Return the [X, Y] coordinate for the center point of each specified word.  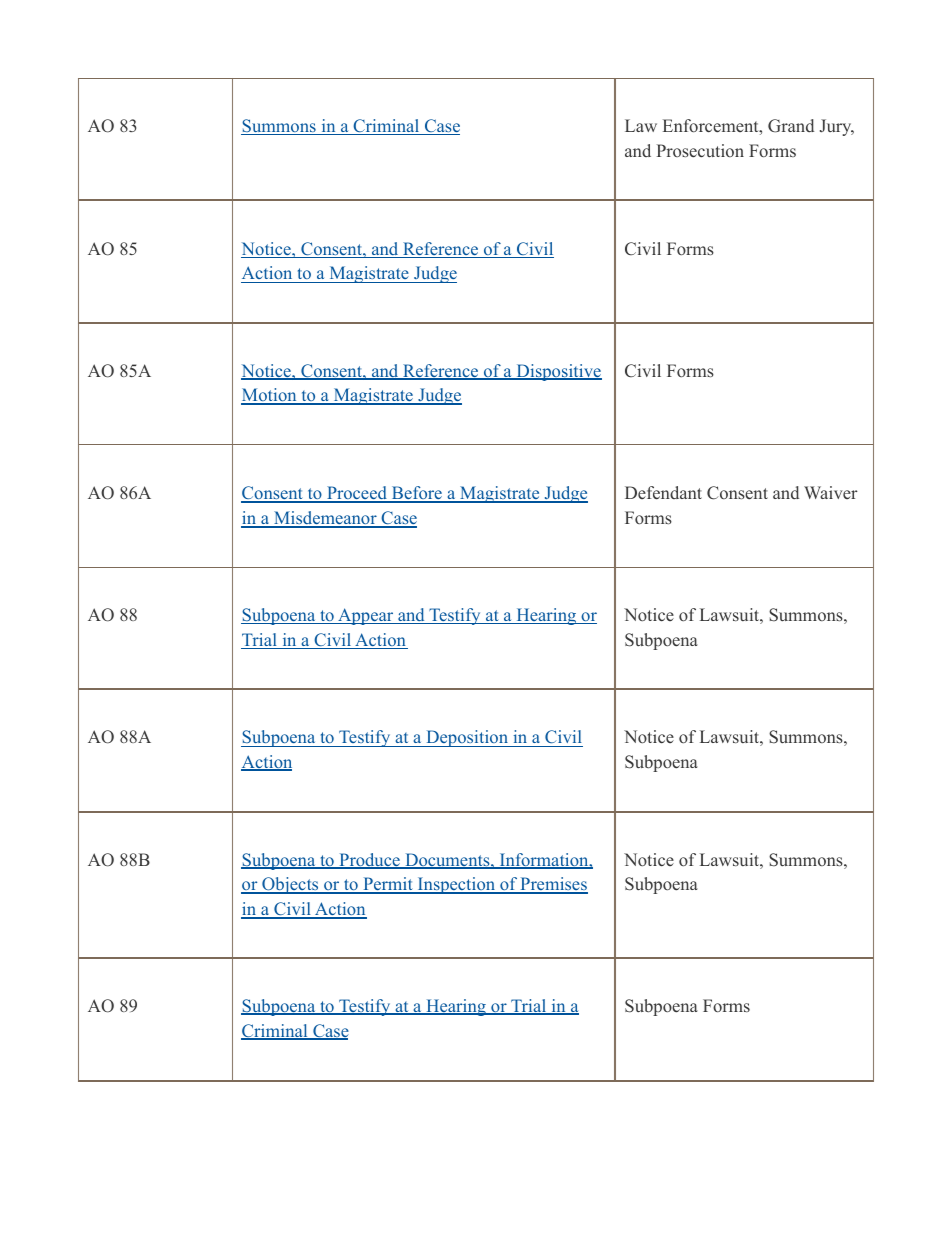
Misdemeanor [325, 519]
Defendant [663, 493]
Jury [837, 127]
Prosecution [700, 151]
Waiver [831, 492]
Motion [270, 396]
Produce [369, 861]
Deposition [467, 738]
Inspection [456, 885]
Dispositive [558, 372]
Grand [791, 126]
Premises [553, 885]
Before [416, 494]
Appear [366, 616]
